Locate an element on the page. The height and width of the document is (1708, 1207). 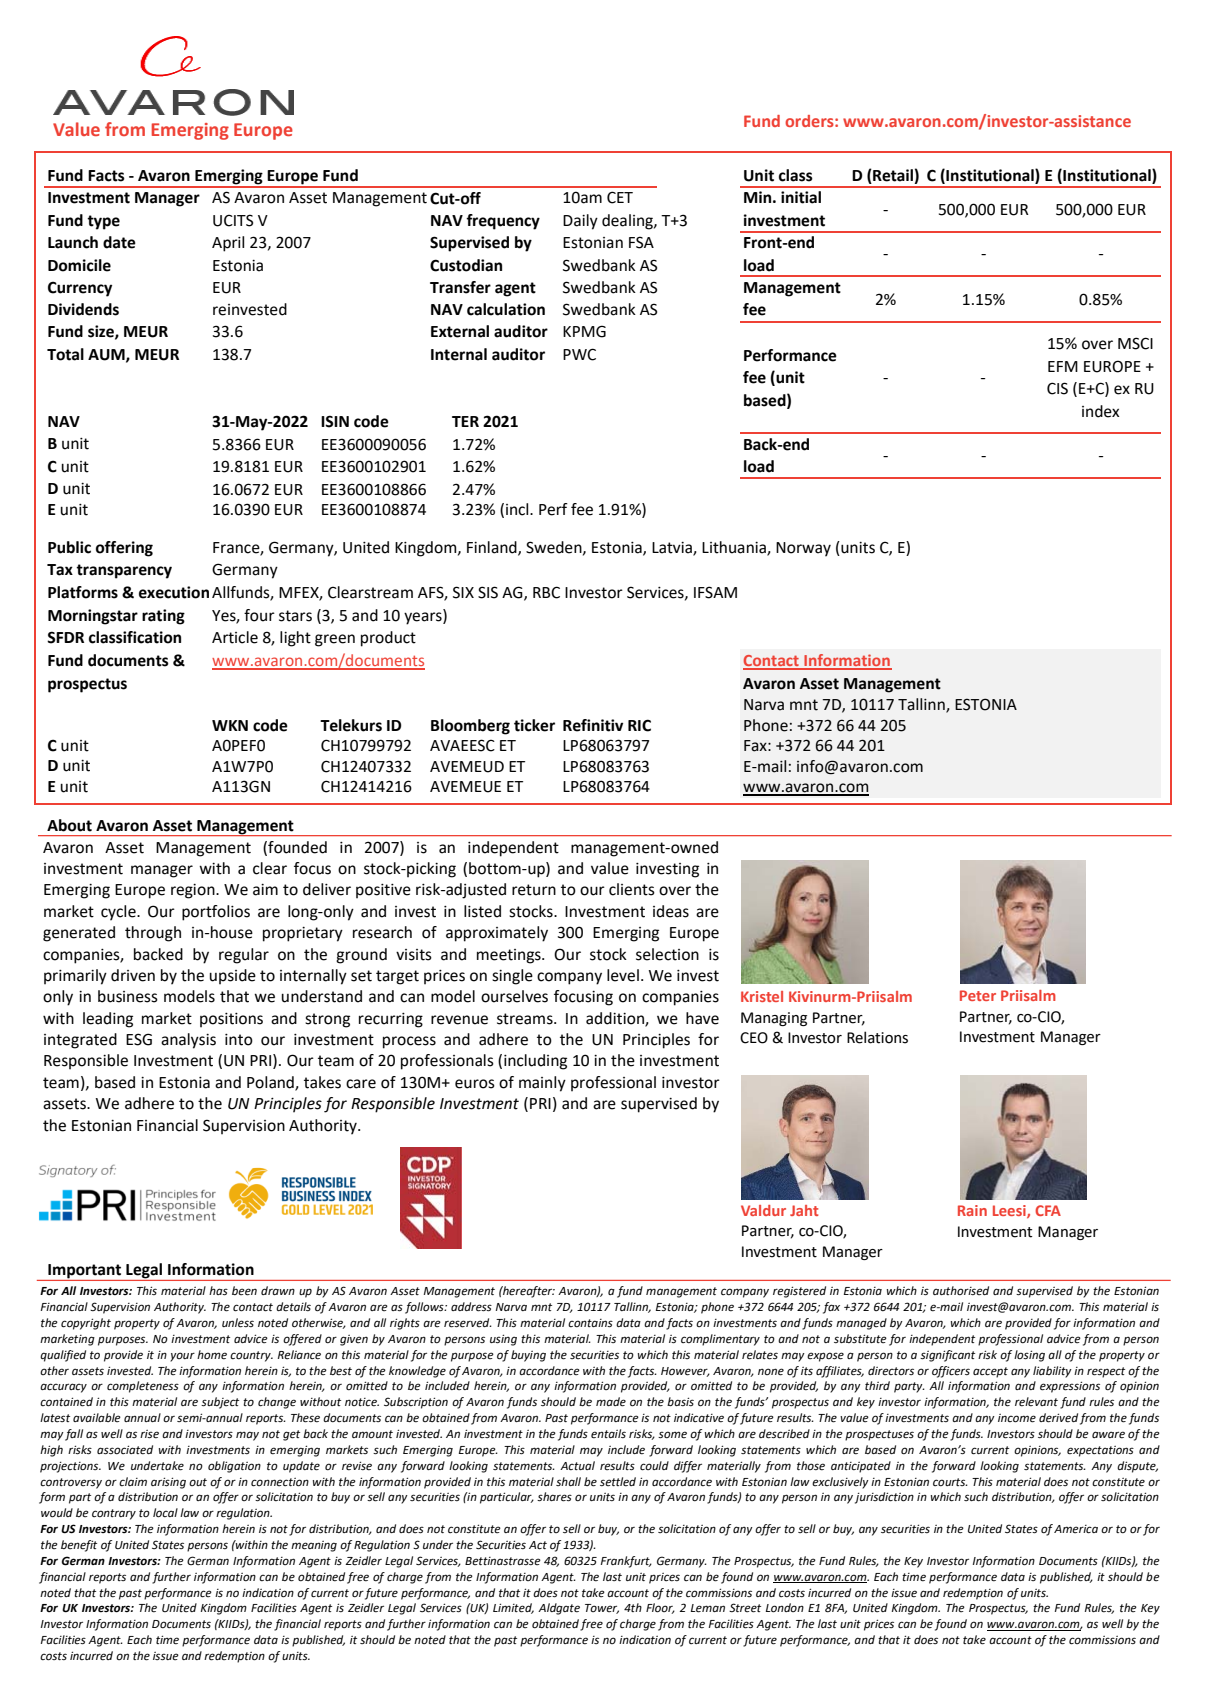
contains is located at coordinates (590, 1323).
